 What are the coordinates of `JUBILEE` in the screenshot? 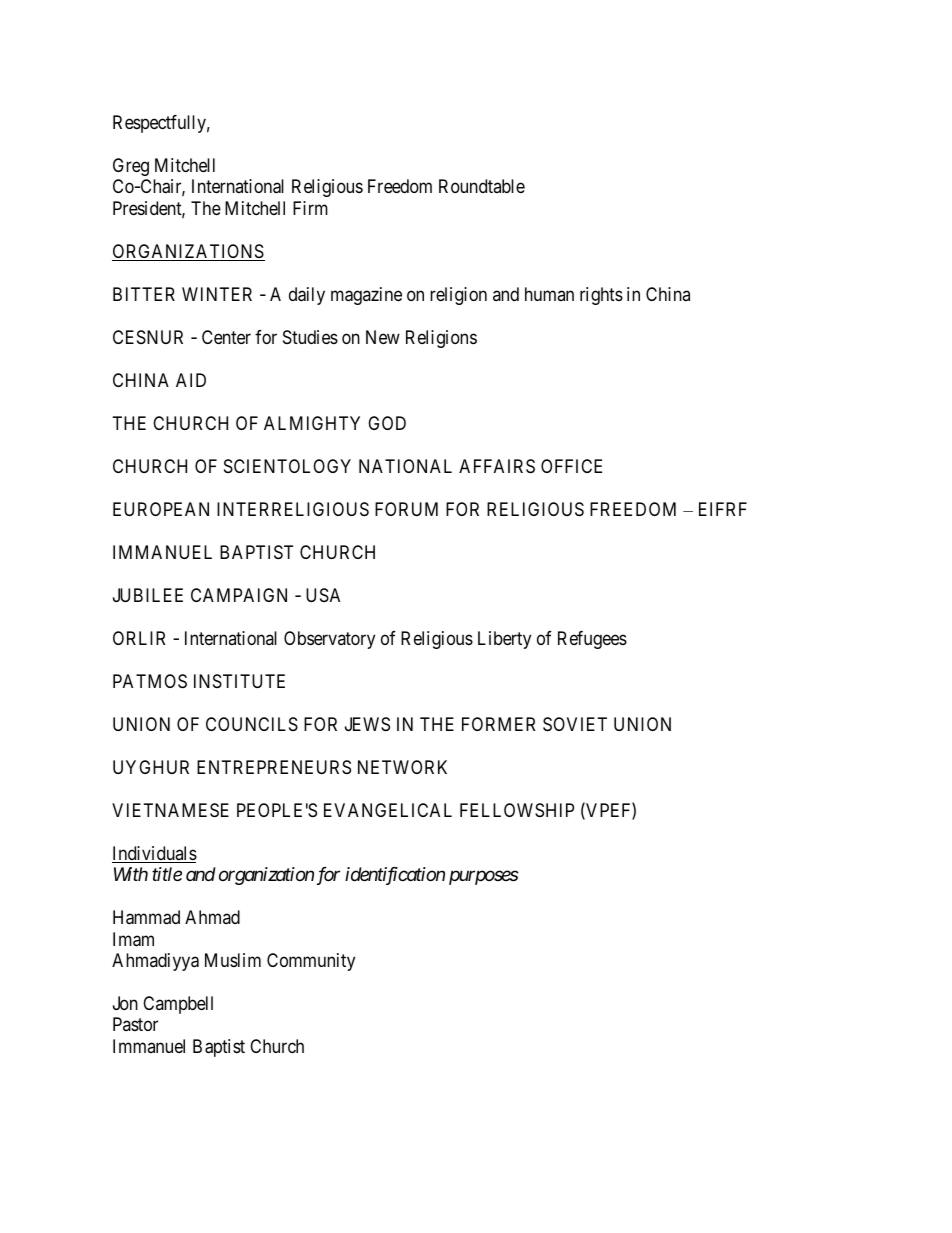 It's located at (148, 595).
